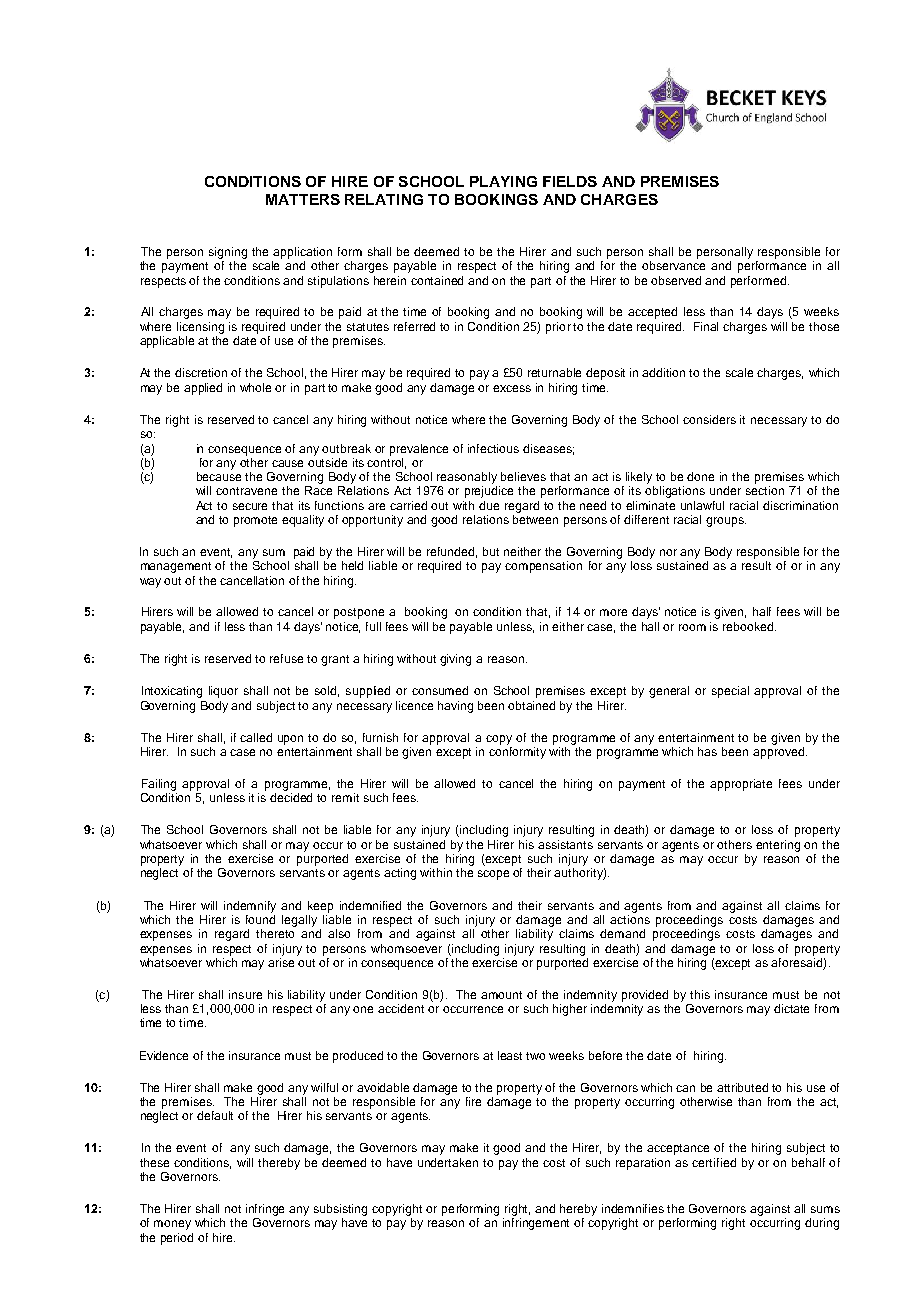  Describe the element at coordinates (501, 995) in the document. I see `amount` at that location.
